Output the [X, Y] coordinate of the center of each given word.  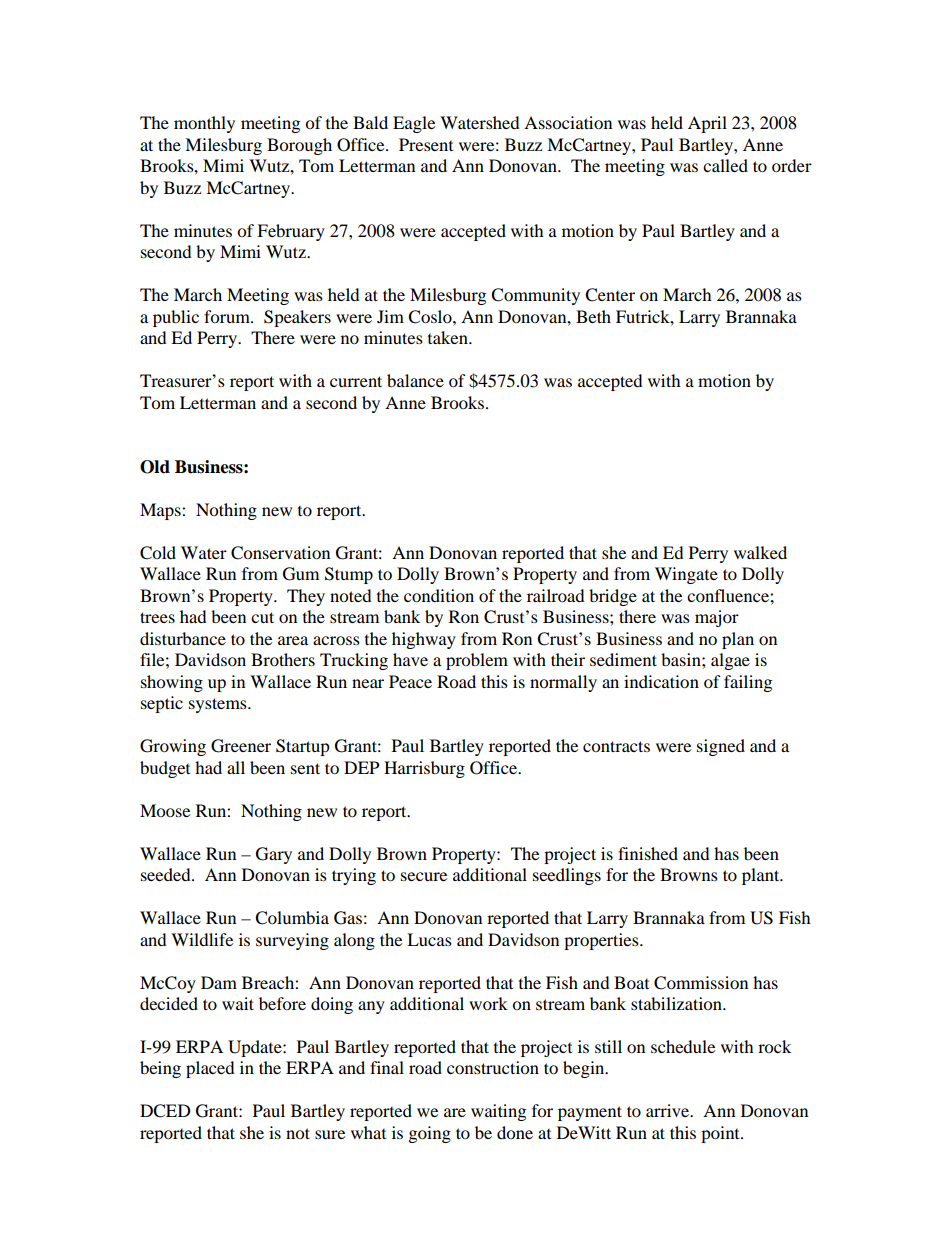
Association [568, 122]
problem [477, 661]
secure [424, 876]
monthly [204, 124]
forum [228, 316]
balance [415, 380]
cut [262, 617]
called [725, 165]
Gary [274, 855]
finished [648, 853]
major [717, 618]
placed [210, 1069]
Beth [593, 316]
